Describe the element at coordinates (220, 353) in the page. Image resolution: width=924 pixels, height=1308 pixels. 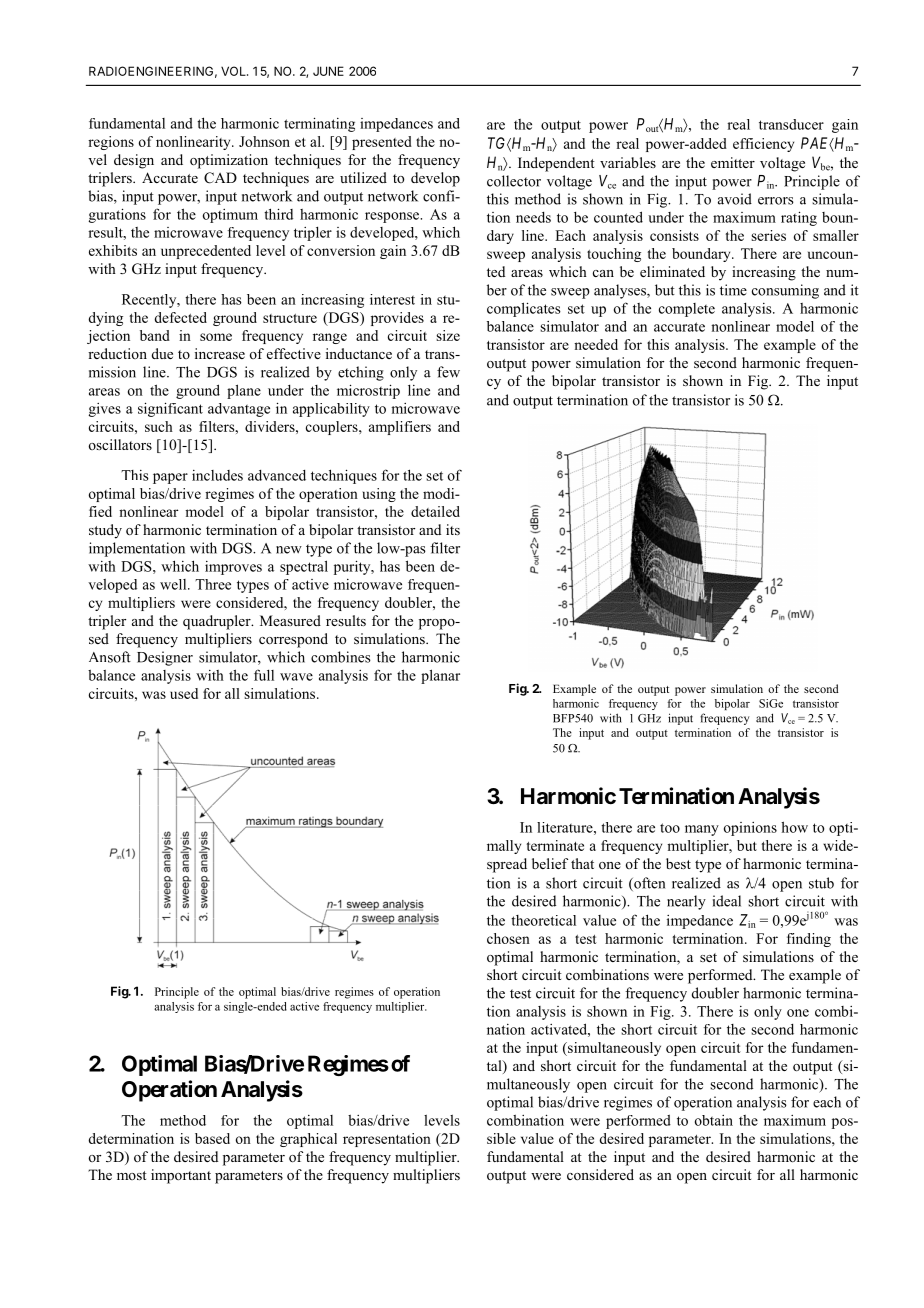
I see `increase` at that location.
